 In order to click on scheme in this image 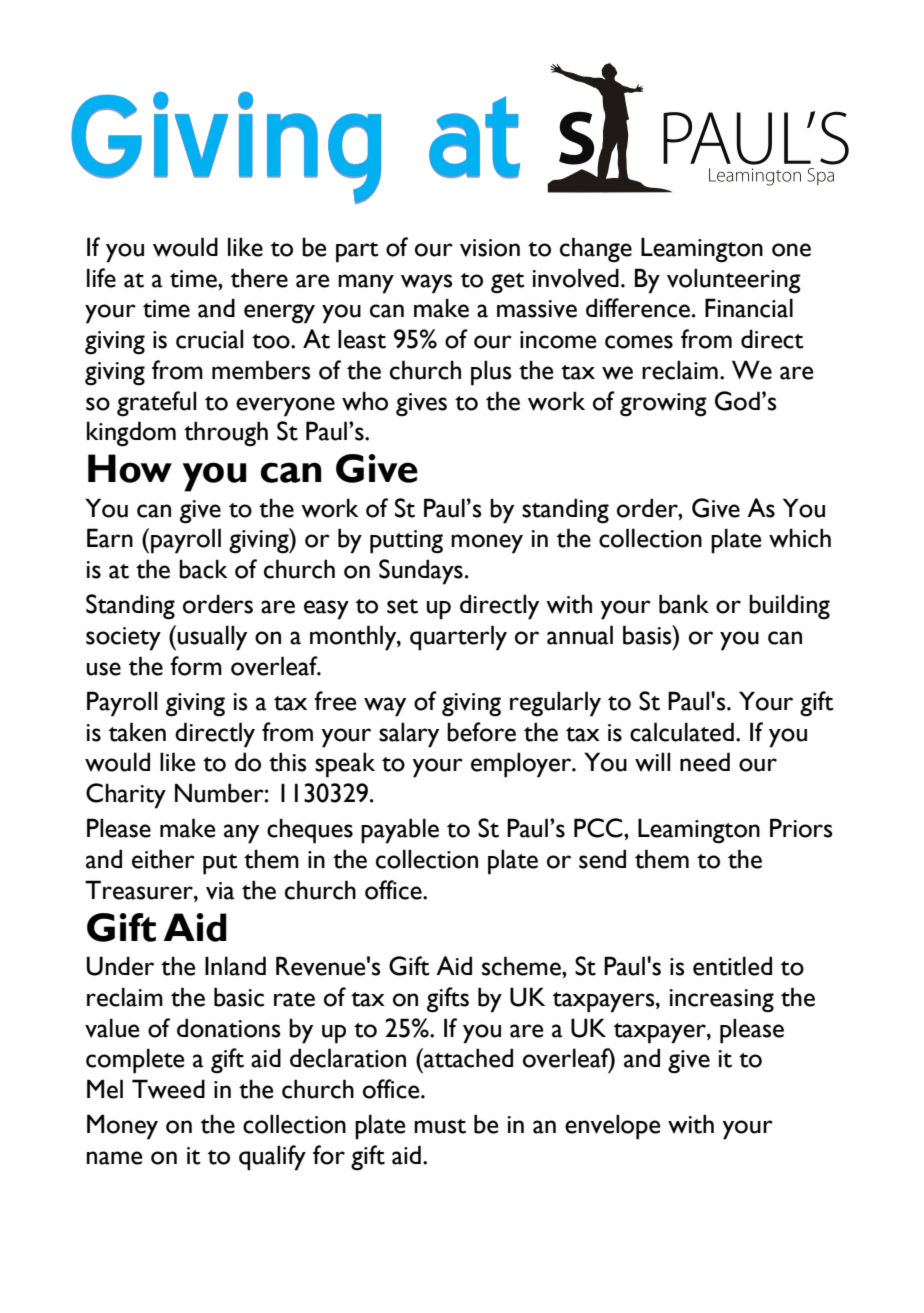, I will do `click(522, 966)`.
